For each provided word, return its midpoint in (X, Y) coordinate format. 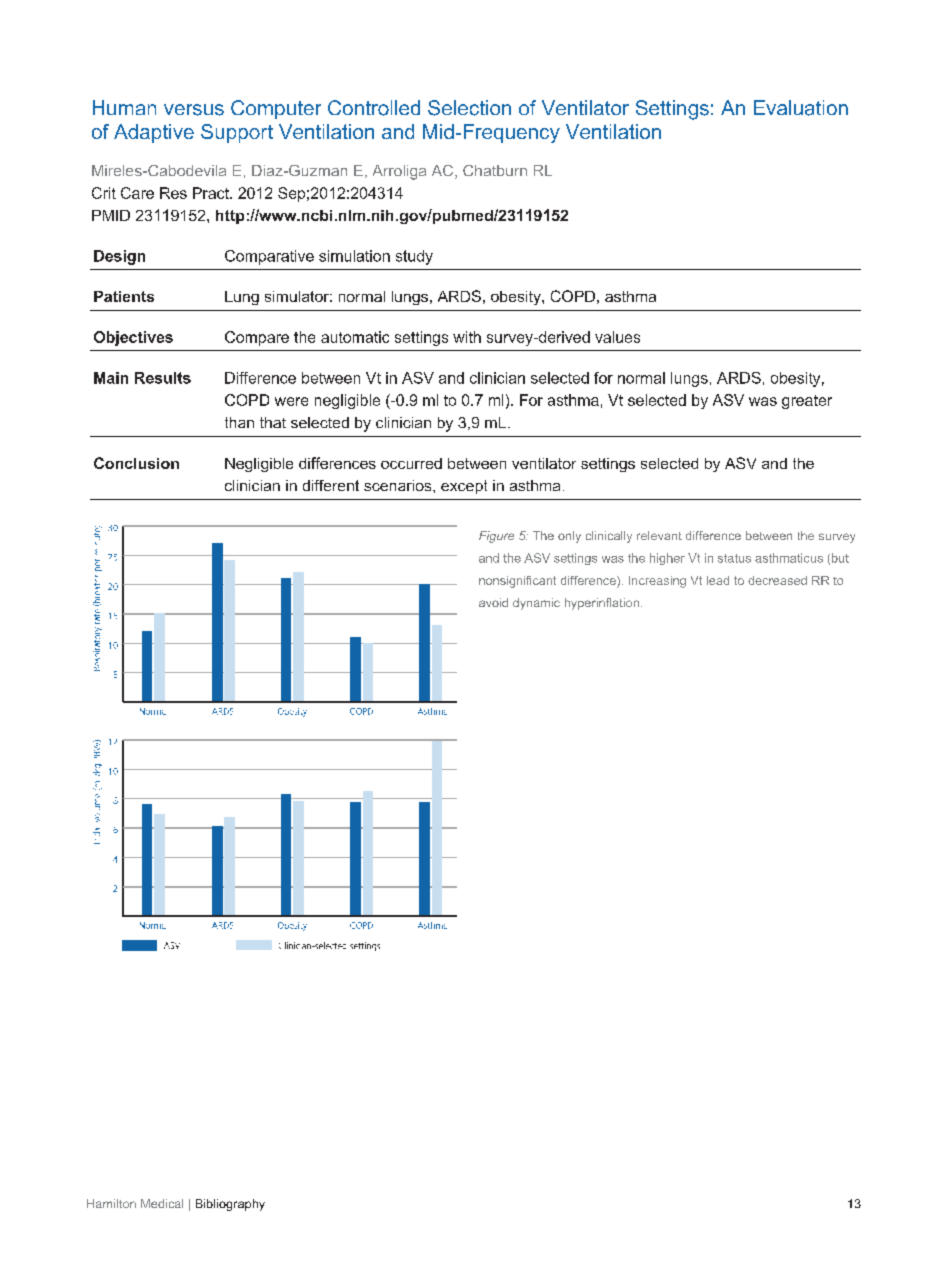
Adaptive (154, 133)
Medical (162, 1203)
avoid (493, 602)
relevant (659, 535)
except (464, 487)
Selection (469, 108)
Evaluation (801, 108)
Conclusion (136, 463)
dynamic (536, 604)
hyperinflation (602, 604)
